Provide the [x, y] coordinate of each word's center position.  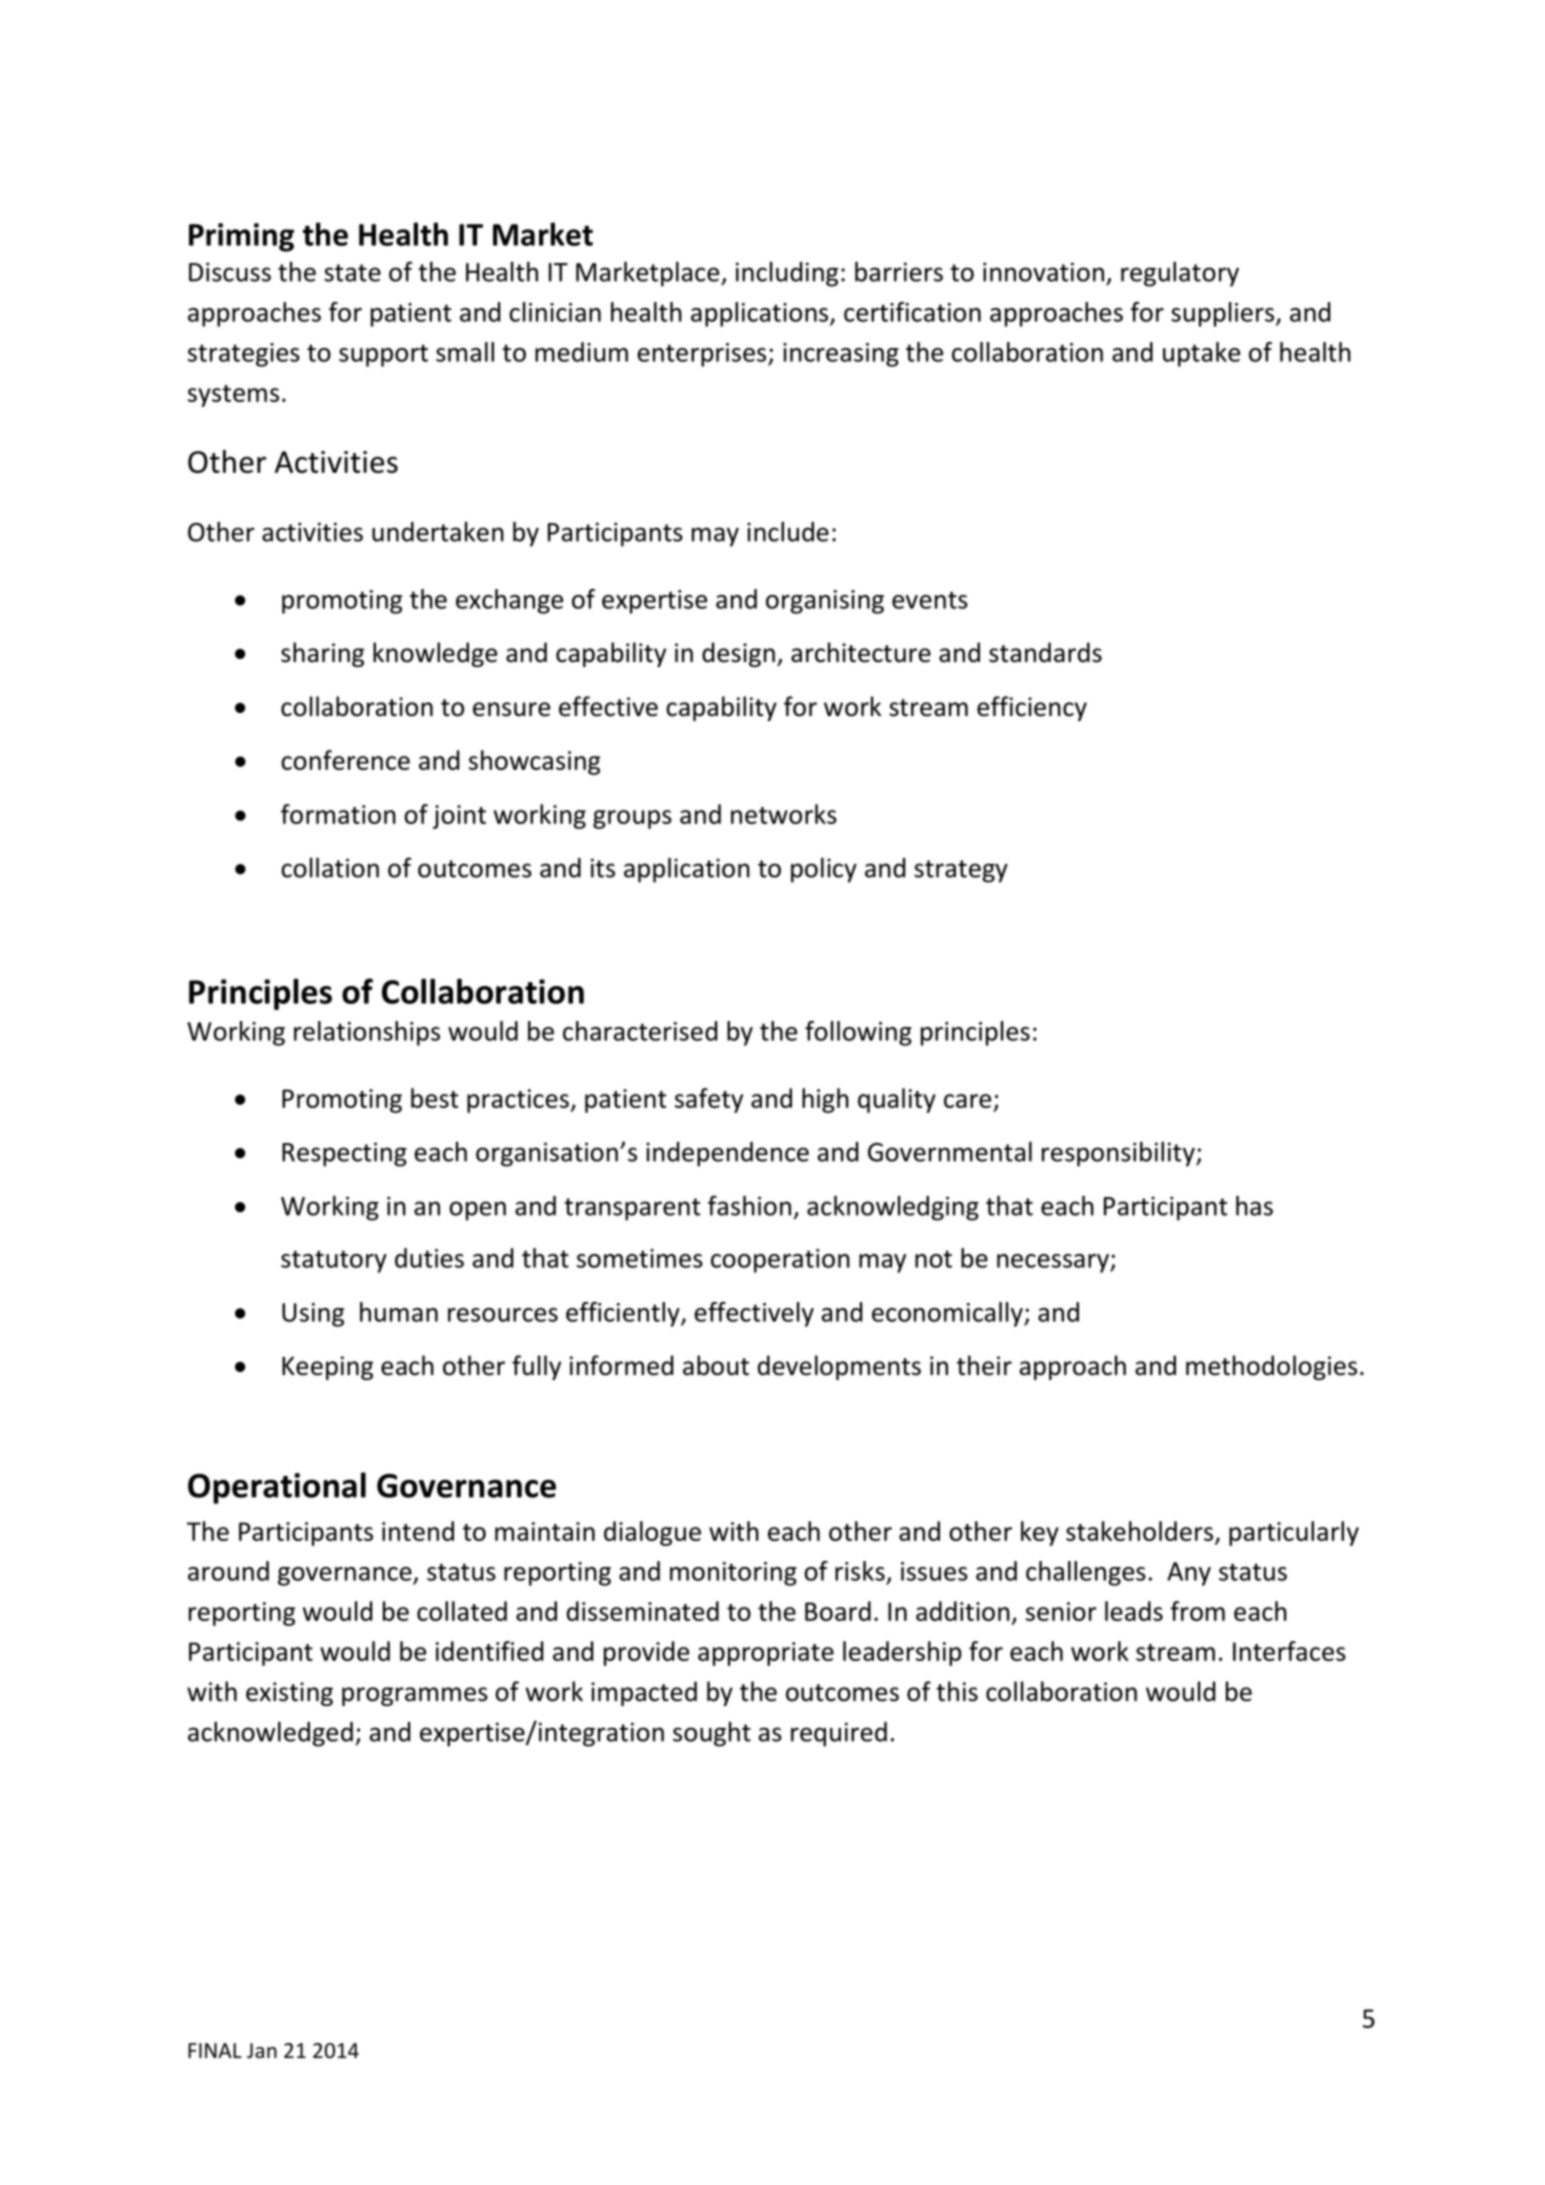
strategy [961, 871]
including [787, 274]
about [716, 1365]
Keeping [327, 1368]
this [957, 1691]
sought [712, 1734]
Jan [262, 2050]
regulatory [1180, 274]
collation [330, 867]
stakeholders [1139, 1531]
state [352, 273]
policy [824, 870]
